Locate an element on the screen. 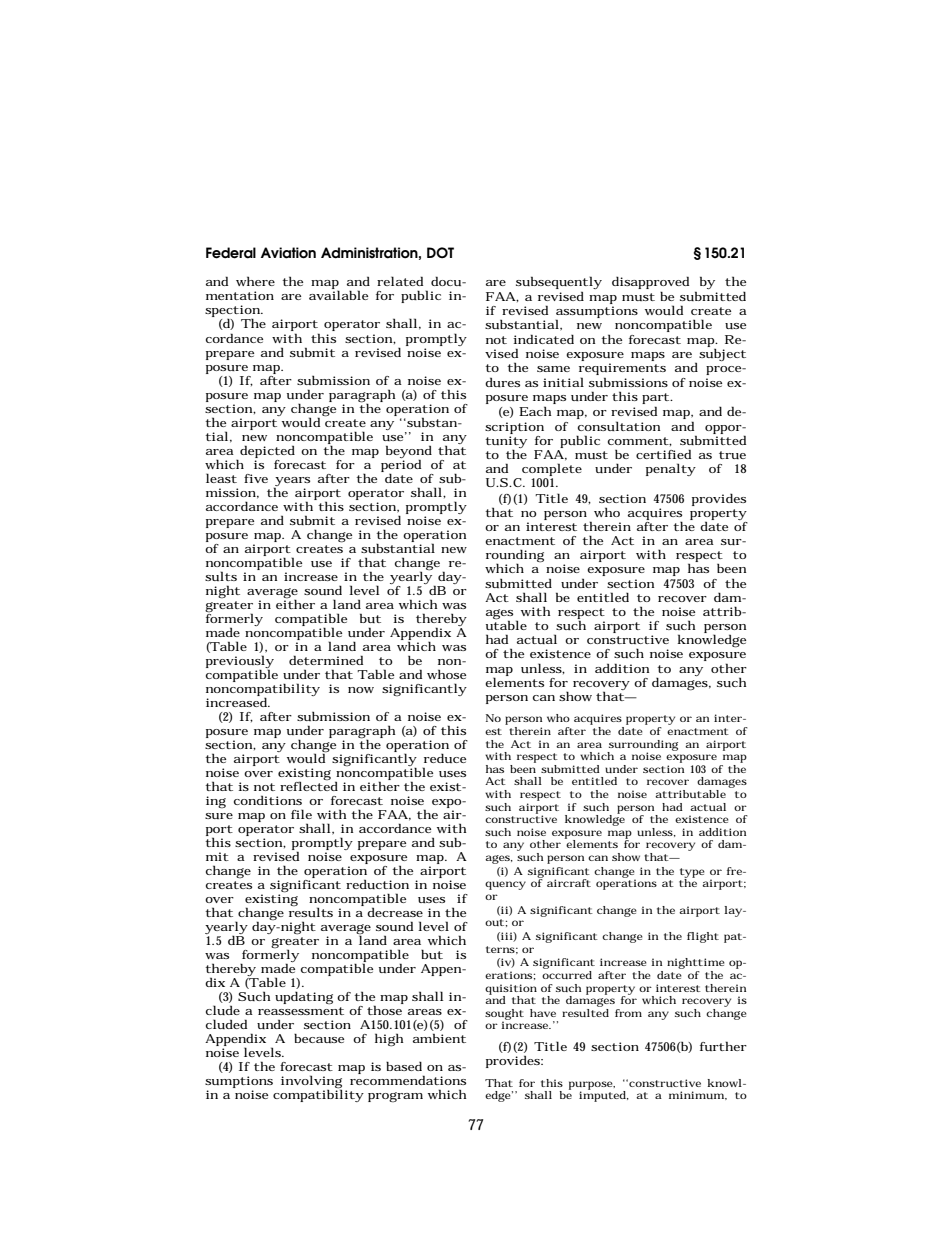 This screenshot has width=952, height=1233. penalty is located at coordinates (670, 469).
